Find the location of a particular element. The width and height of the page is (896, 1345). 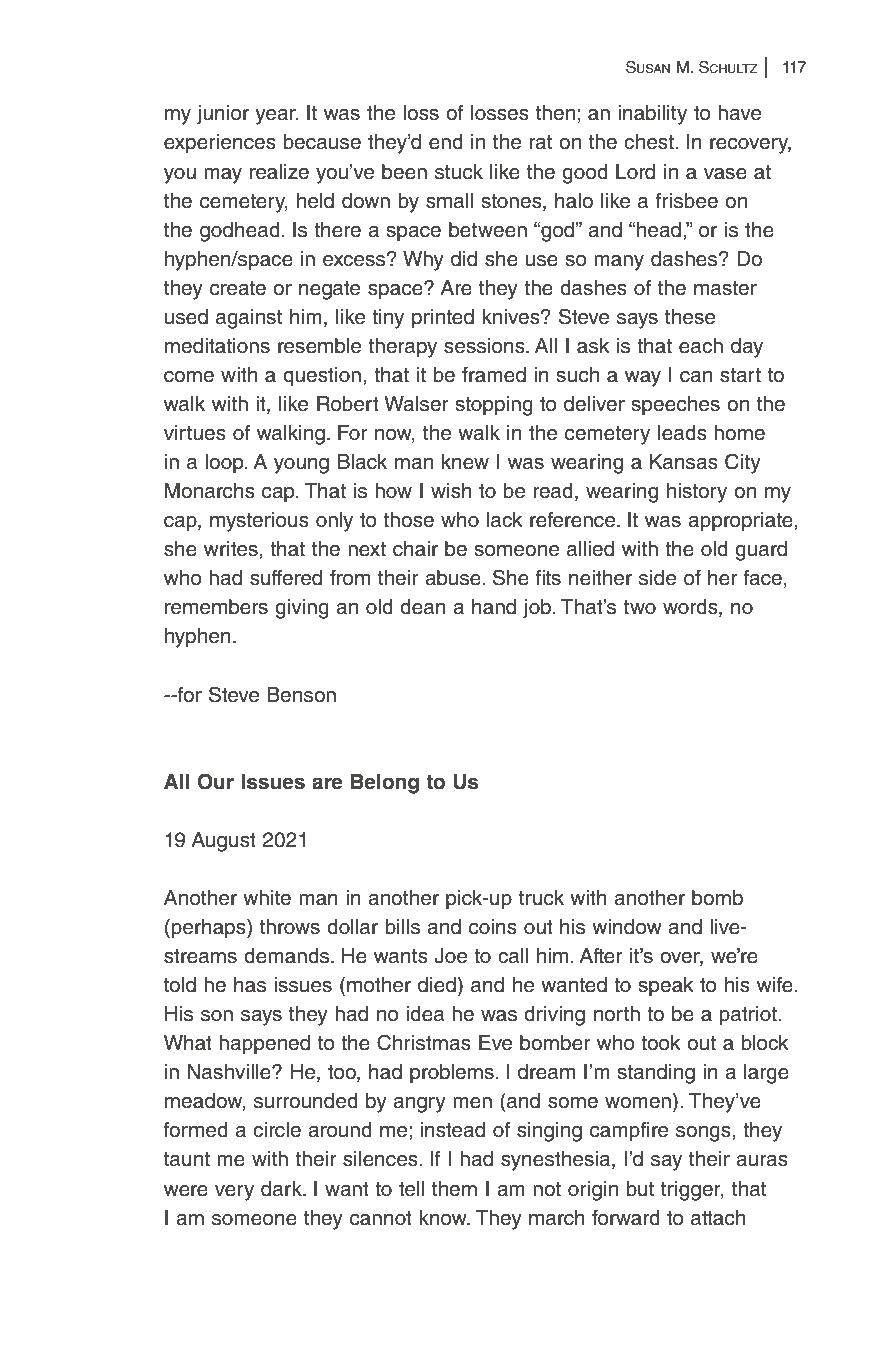

end is located at coordinates (446, 142).
